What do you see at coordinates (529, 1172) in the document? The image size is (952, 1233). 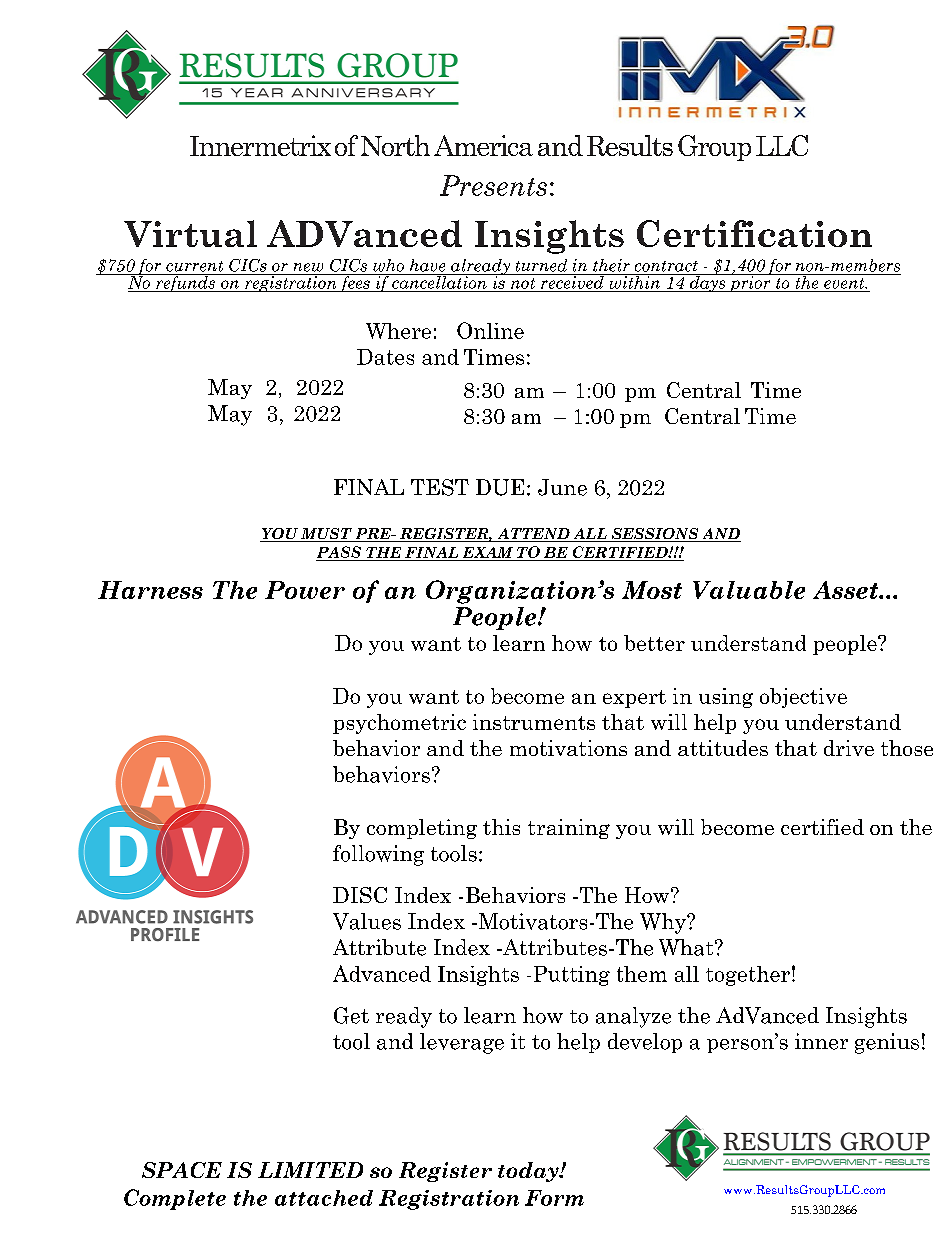 I see `today` at bounding box center [529, 1172].
